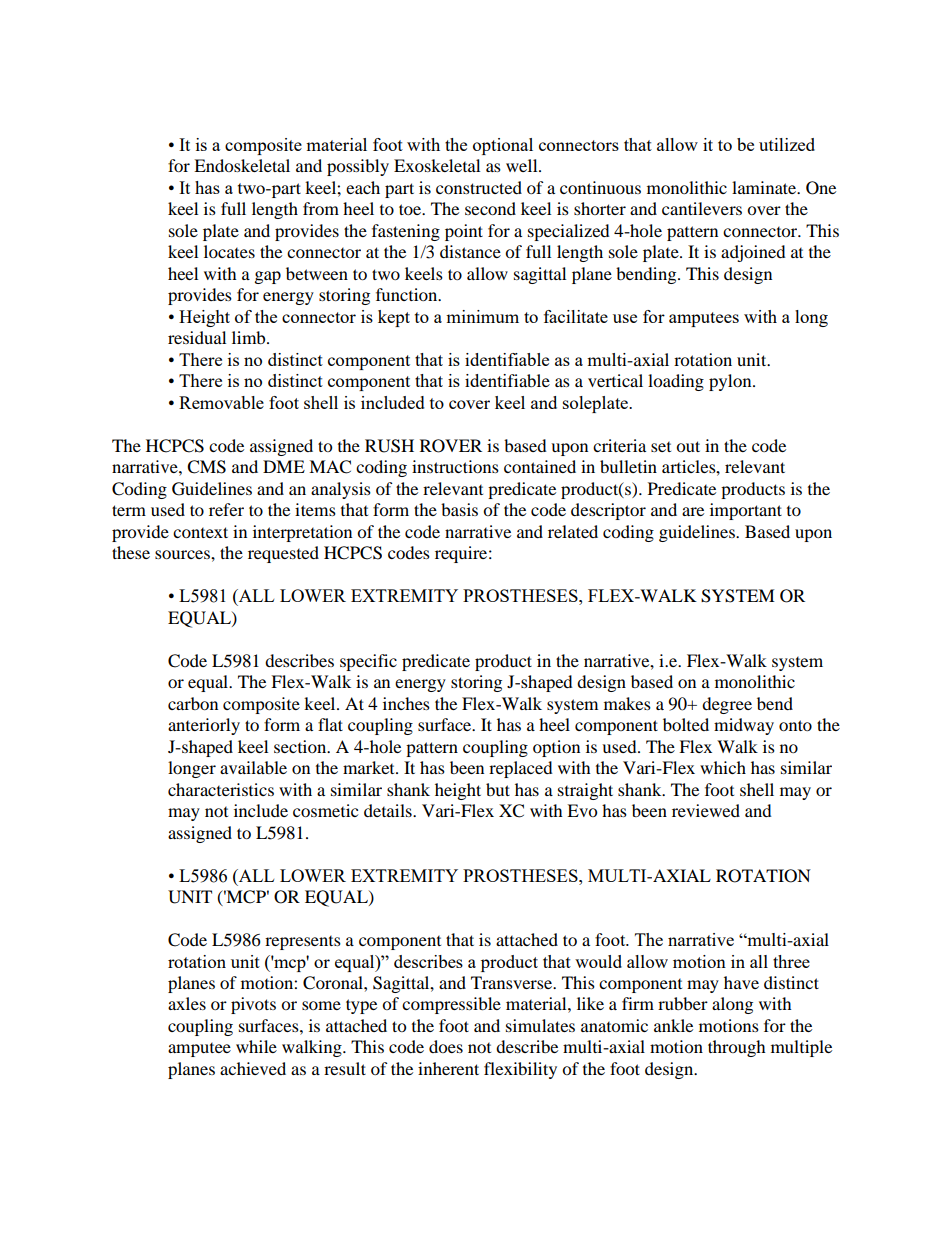 The height and width of the document is (1233, 952). Describe the element at coordinates (702, 208) in the document. I see `cantilevers` at that location.
